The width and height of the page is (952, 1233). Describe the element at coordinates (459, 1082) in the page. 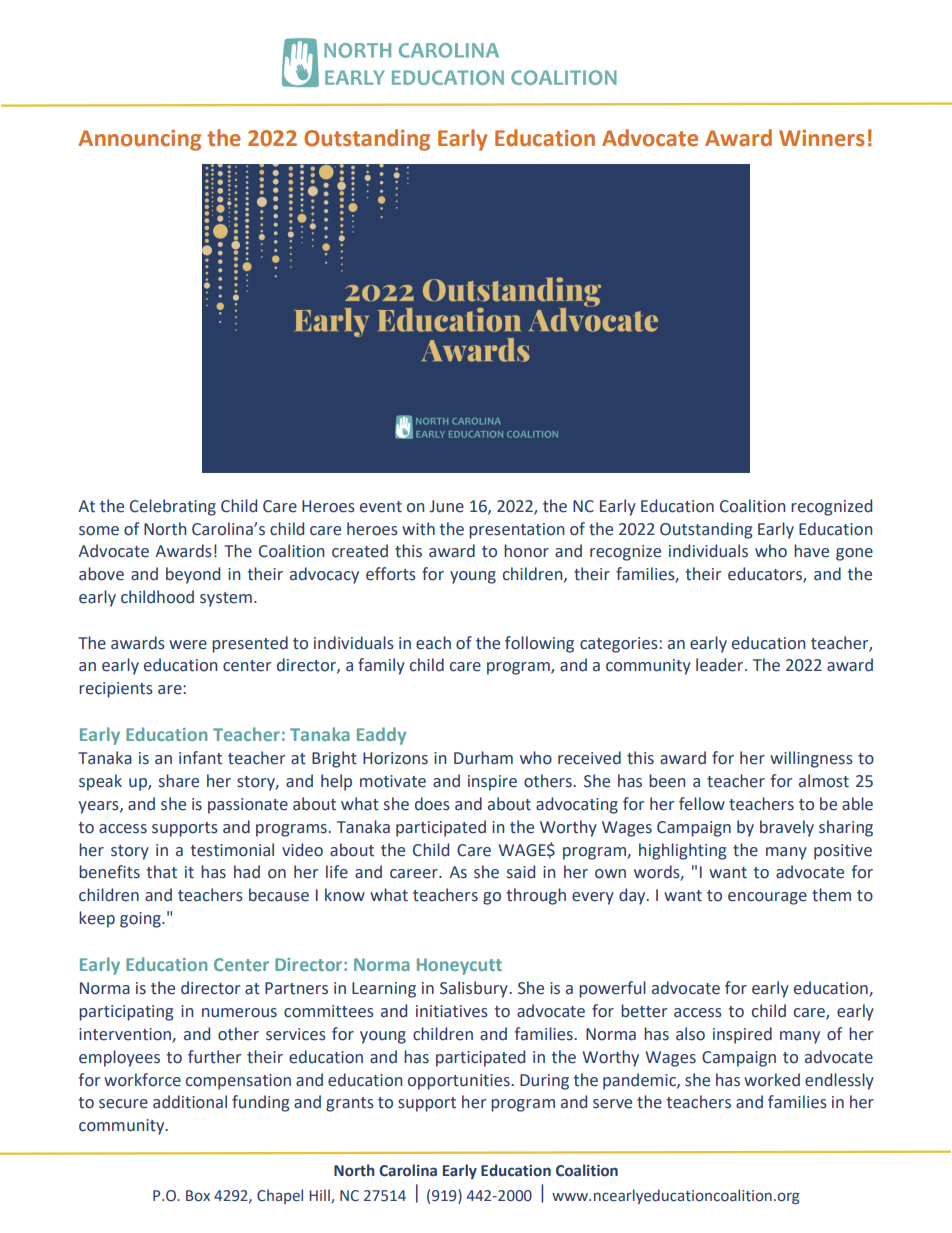

I see `opportunities` at that location.
